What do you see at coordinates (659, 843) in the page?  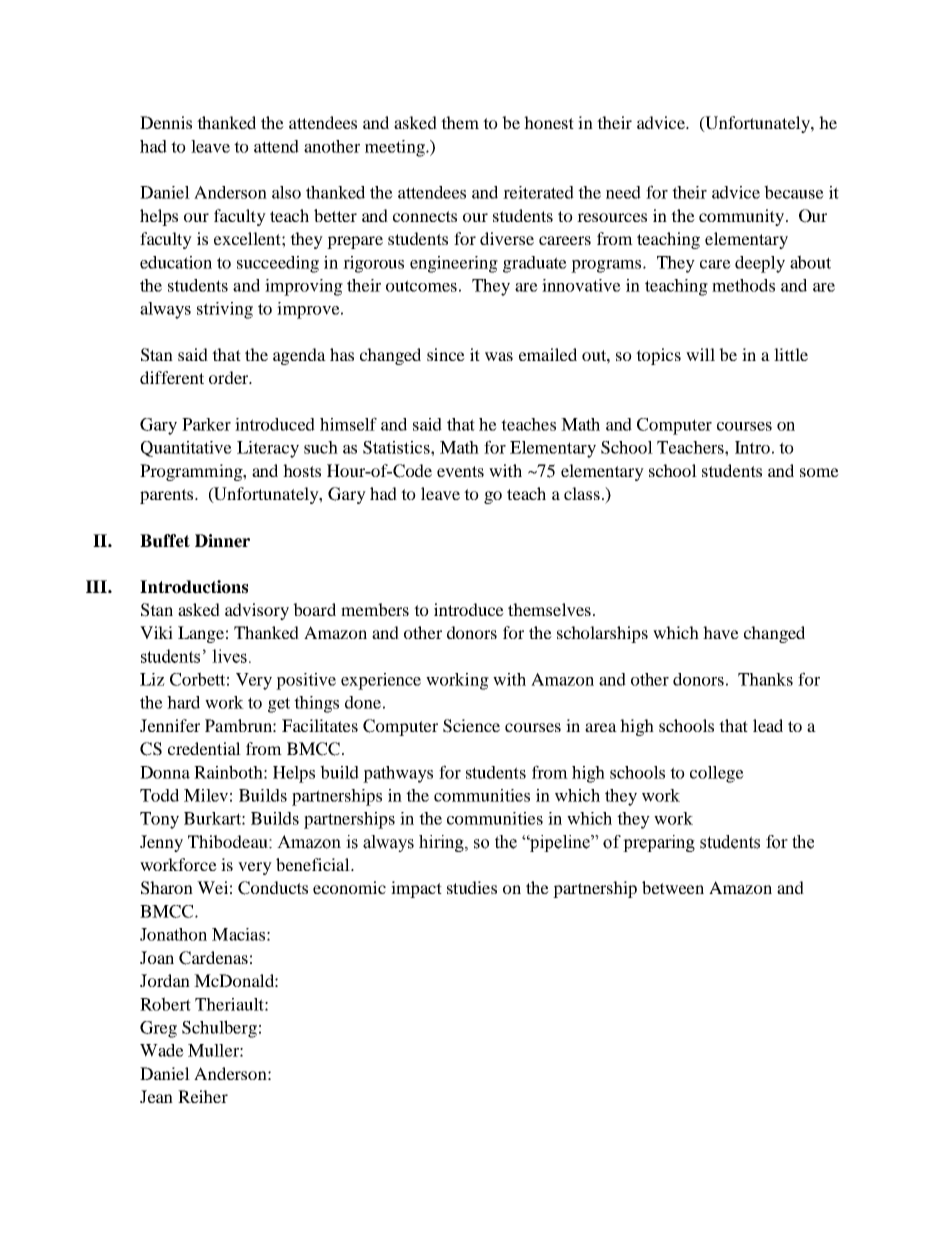 I see `preparing` at bounding box center [659, 843].
